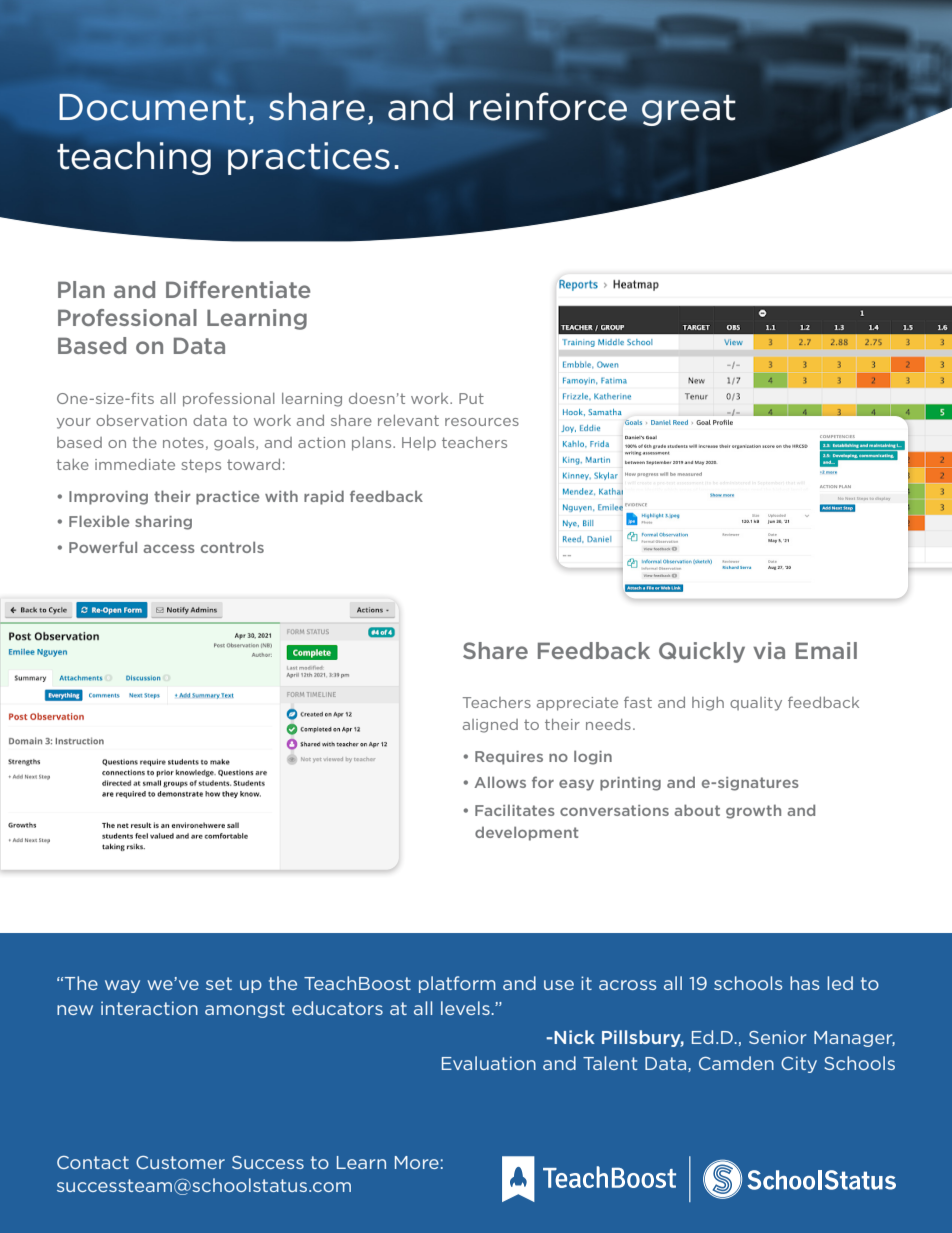  I want to click on teaching, so click(134, 158).
